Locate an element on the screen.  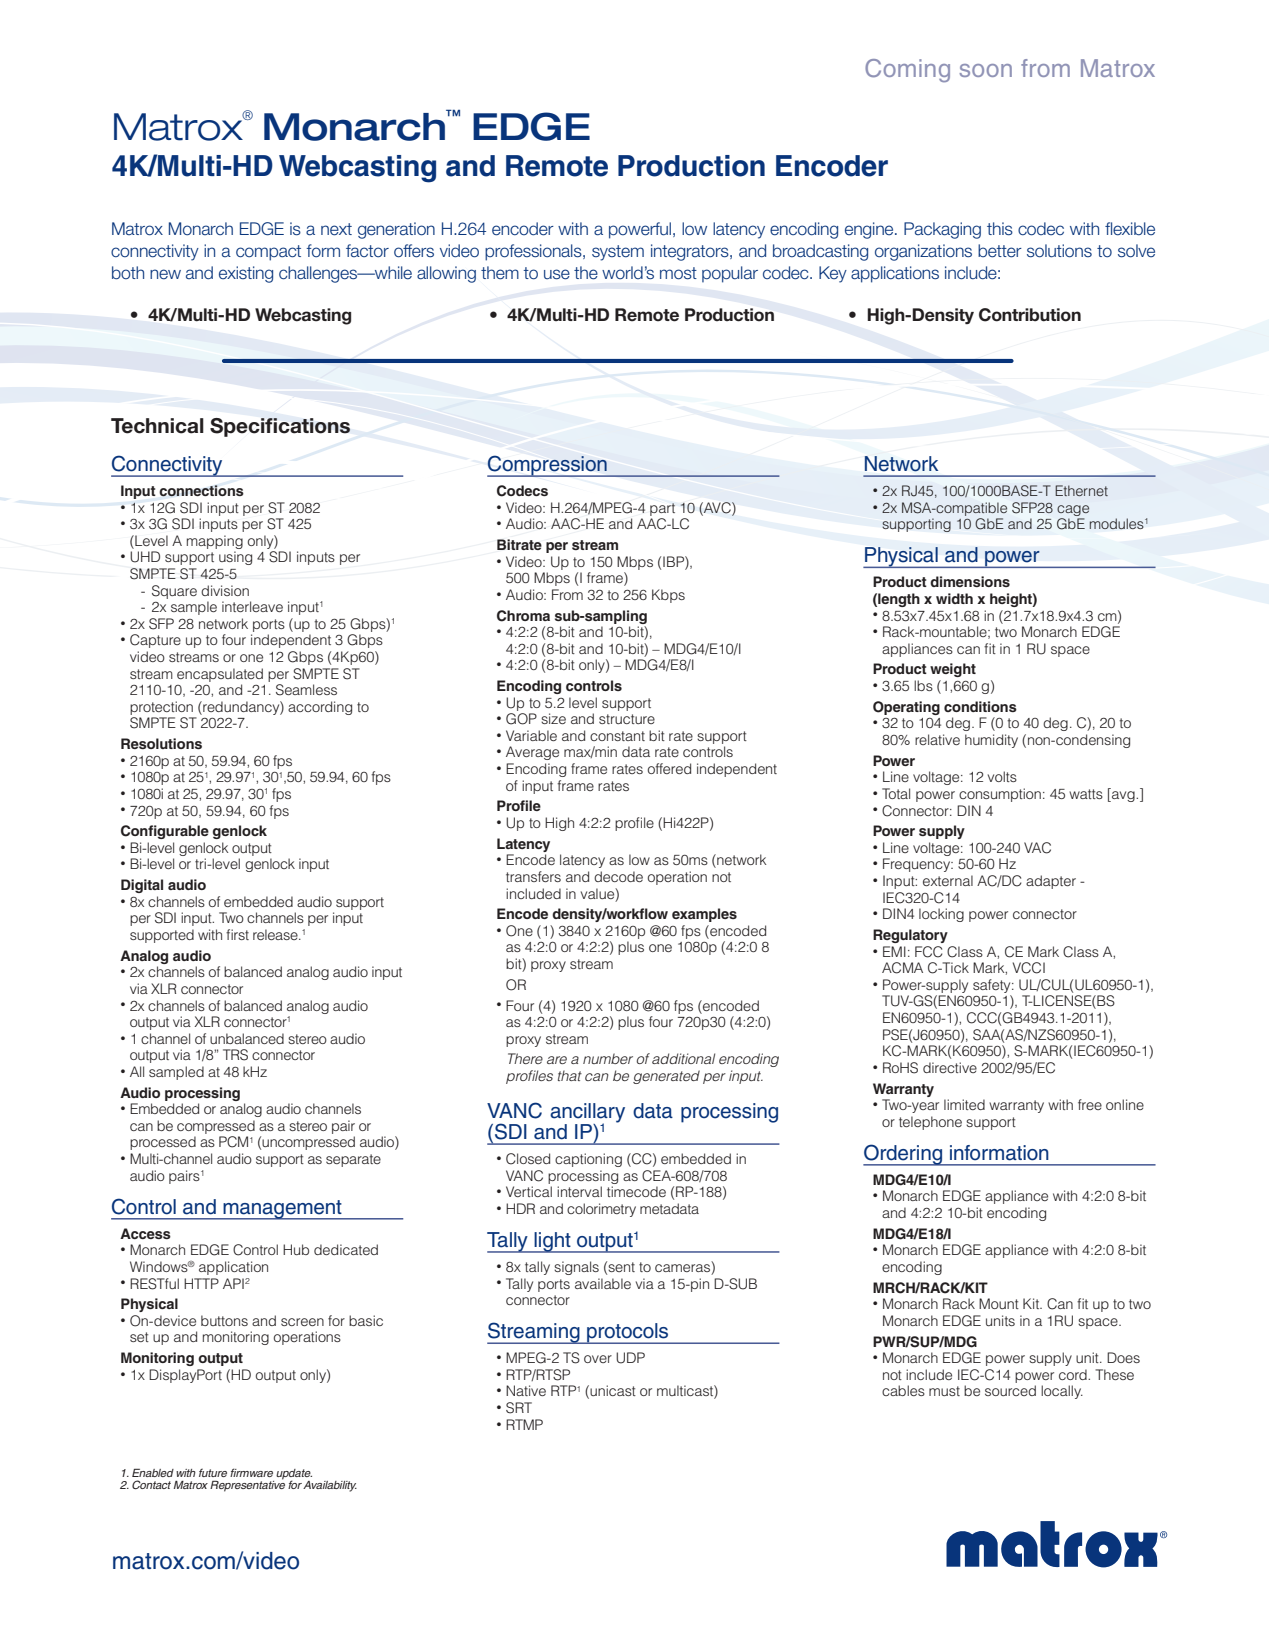
sourced is located at coordinates (1010, 1390).
